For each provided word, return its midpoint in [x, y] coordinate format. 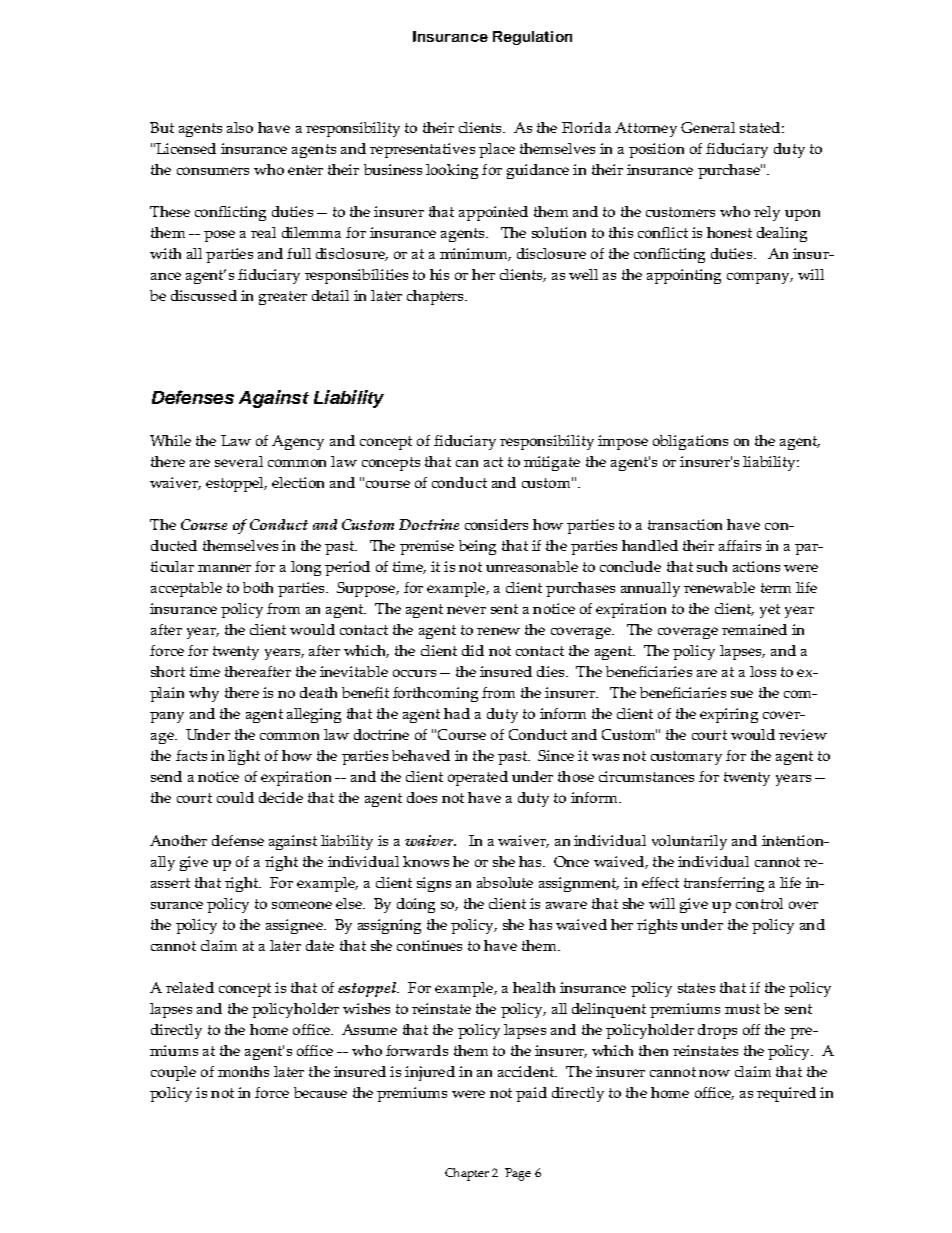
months [243, 1071]
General [708, 127]
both [258, 587]
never [466, 610]
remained [754, 629]
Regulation [532, 38]
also [240, 127]
